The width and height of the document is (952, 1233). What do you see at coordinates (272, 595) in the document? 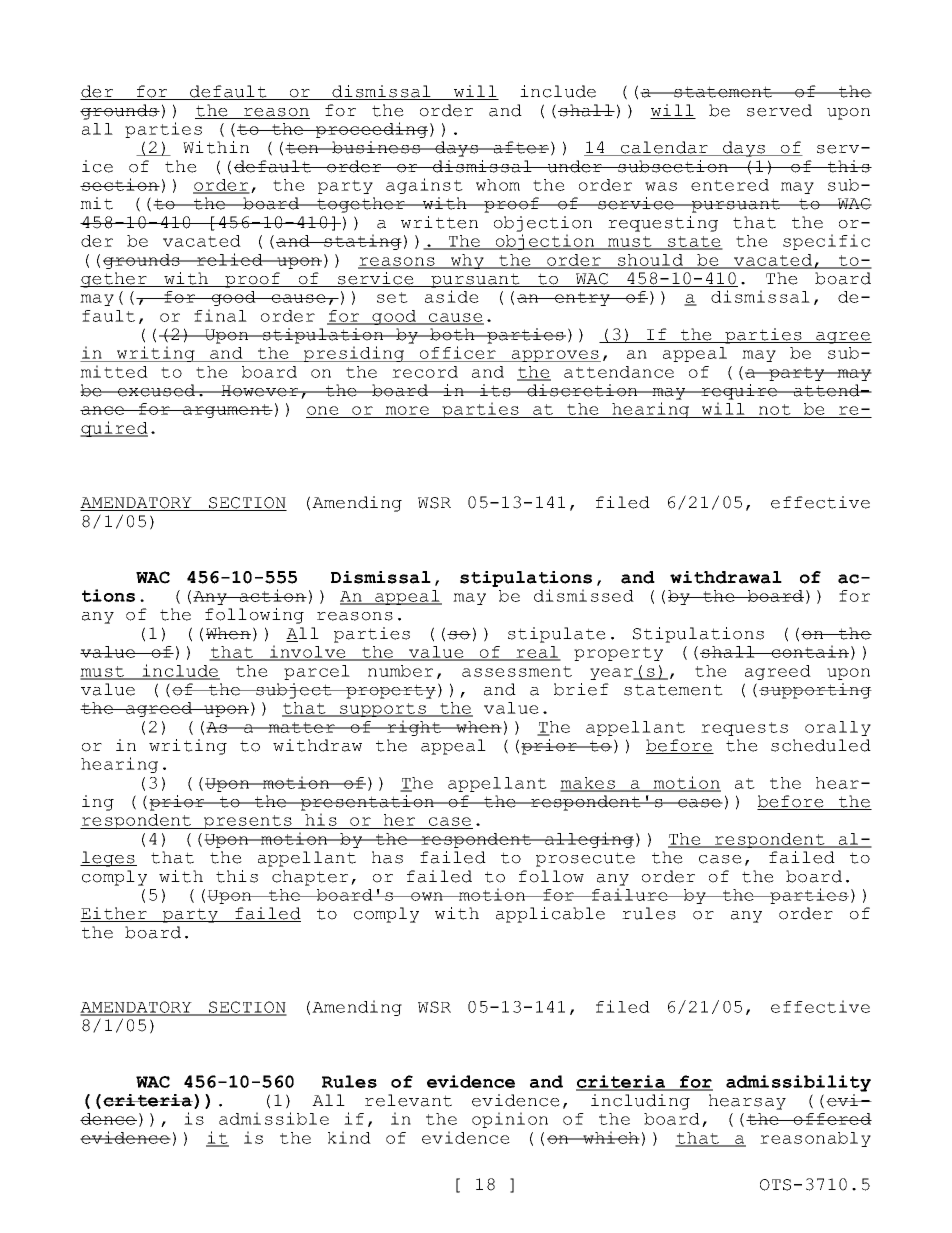
I see `action` at bounding box center [272, 595].
